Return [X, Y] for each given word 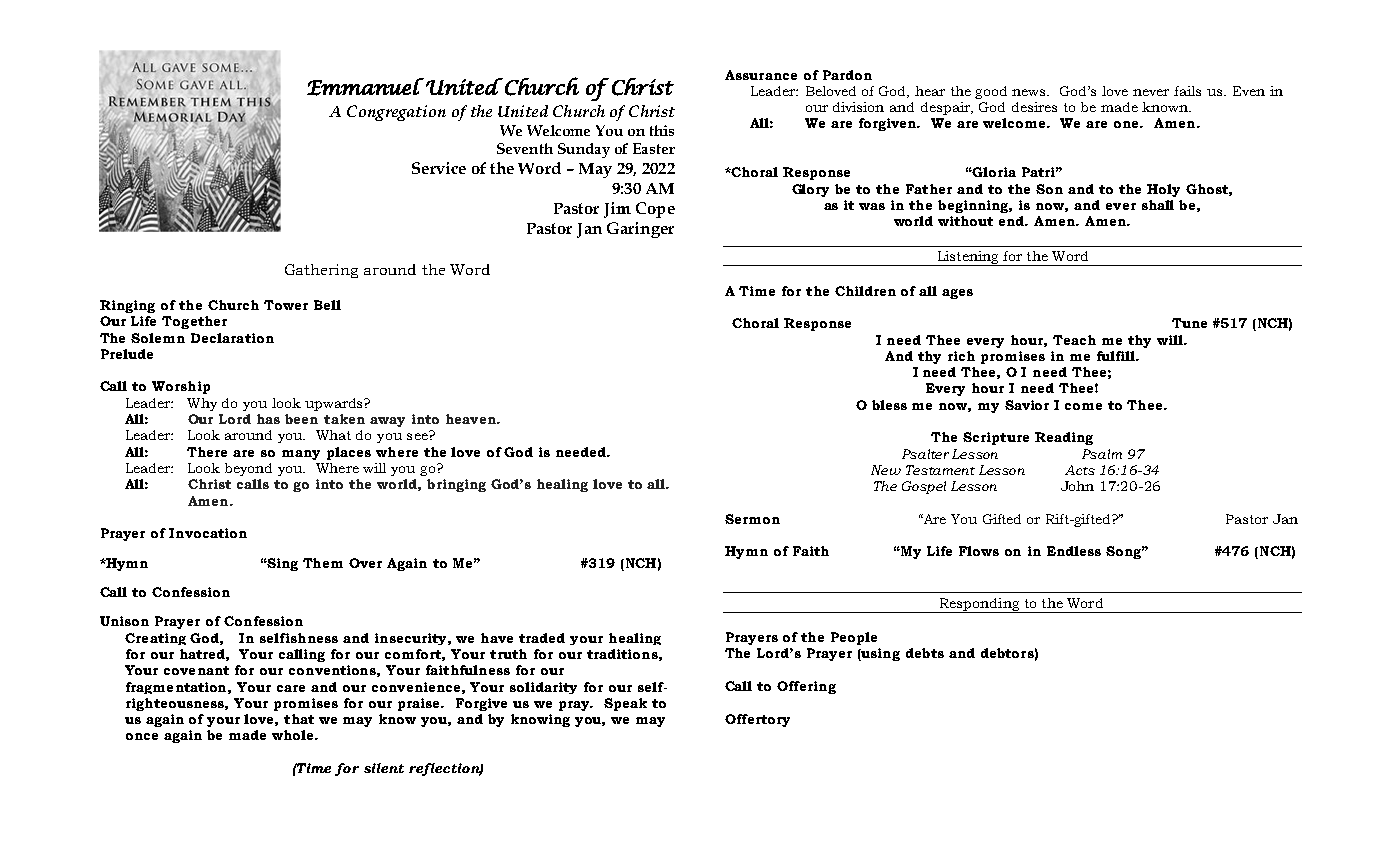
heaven [472, 419]
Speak [625, 704]
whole [294, 735]
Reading [1064, 438]
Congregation [396, 113]
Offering [806, 687]
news [1030, 92]
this [662, 130]
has [268, 419]
